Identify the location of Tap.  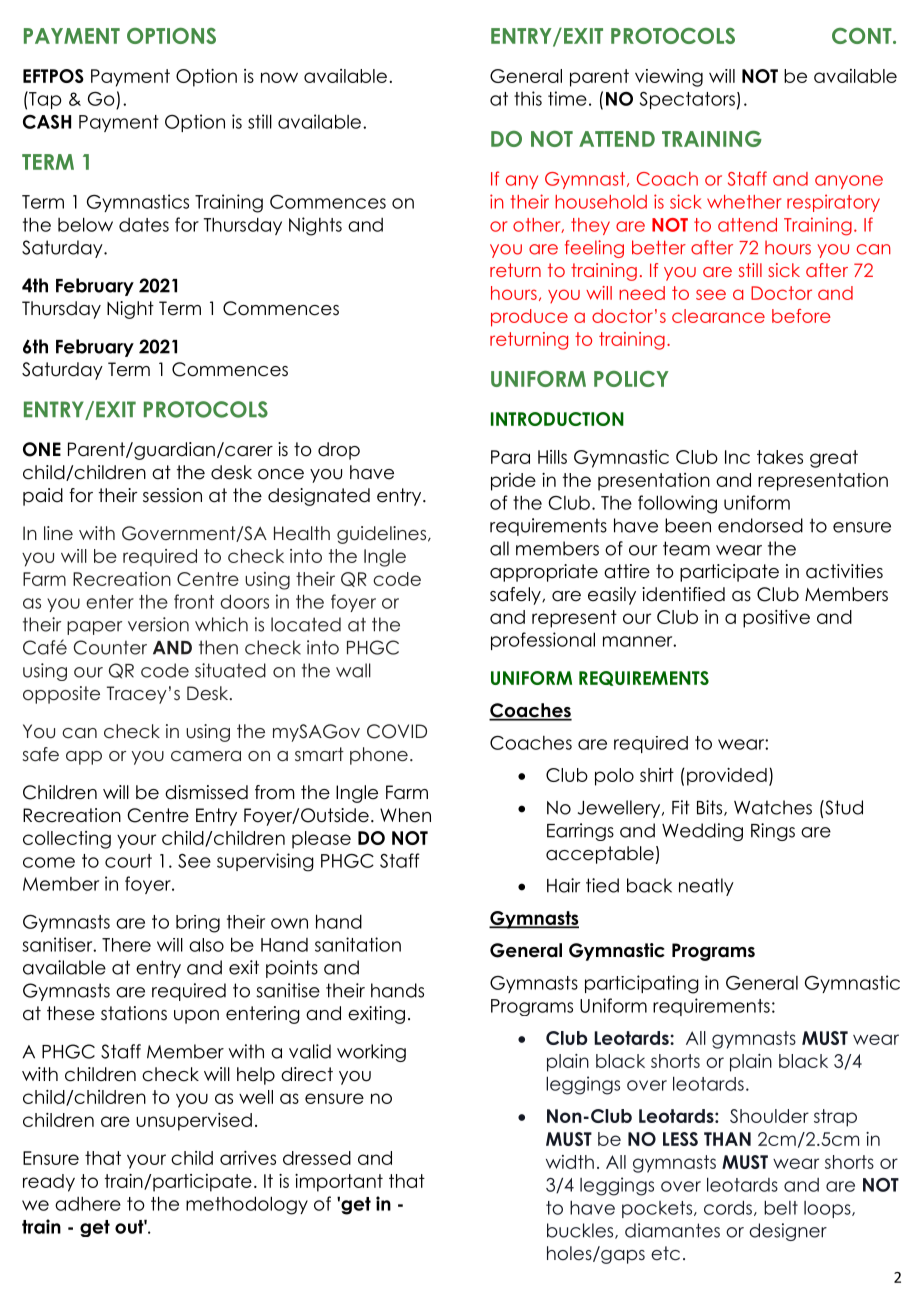
(44, 100).
